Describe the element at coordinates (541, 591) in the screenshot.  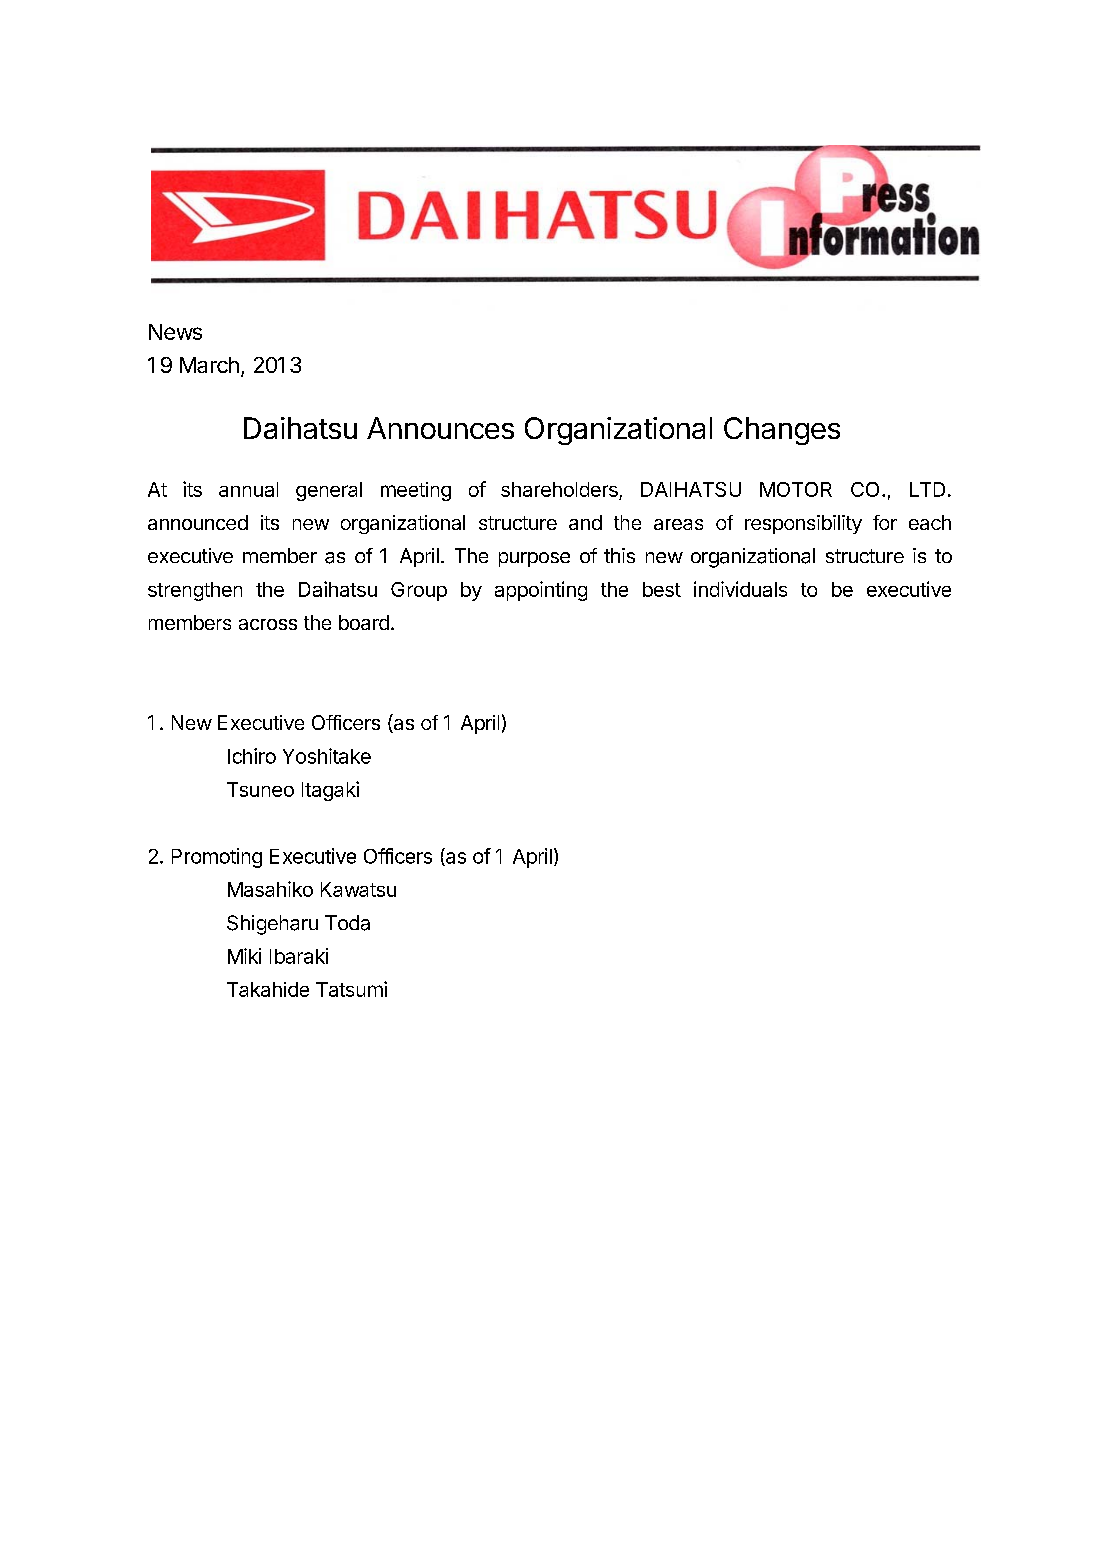
I see `appointing` at that location.
